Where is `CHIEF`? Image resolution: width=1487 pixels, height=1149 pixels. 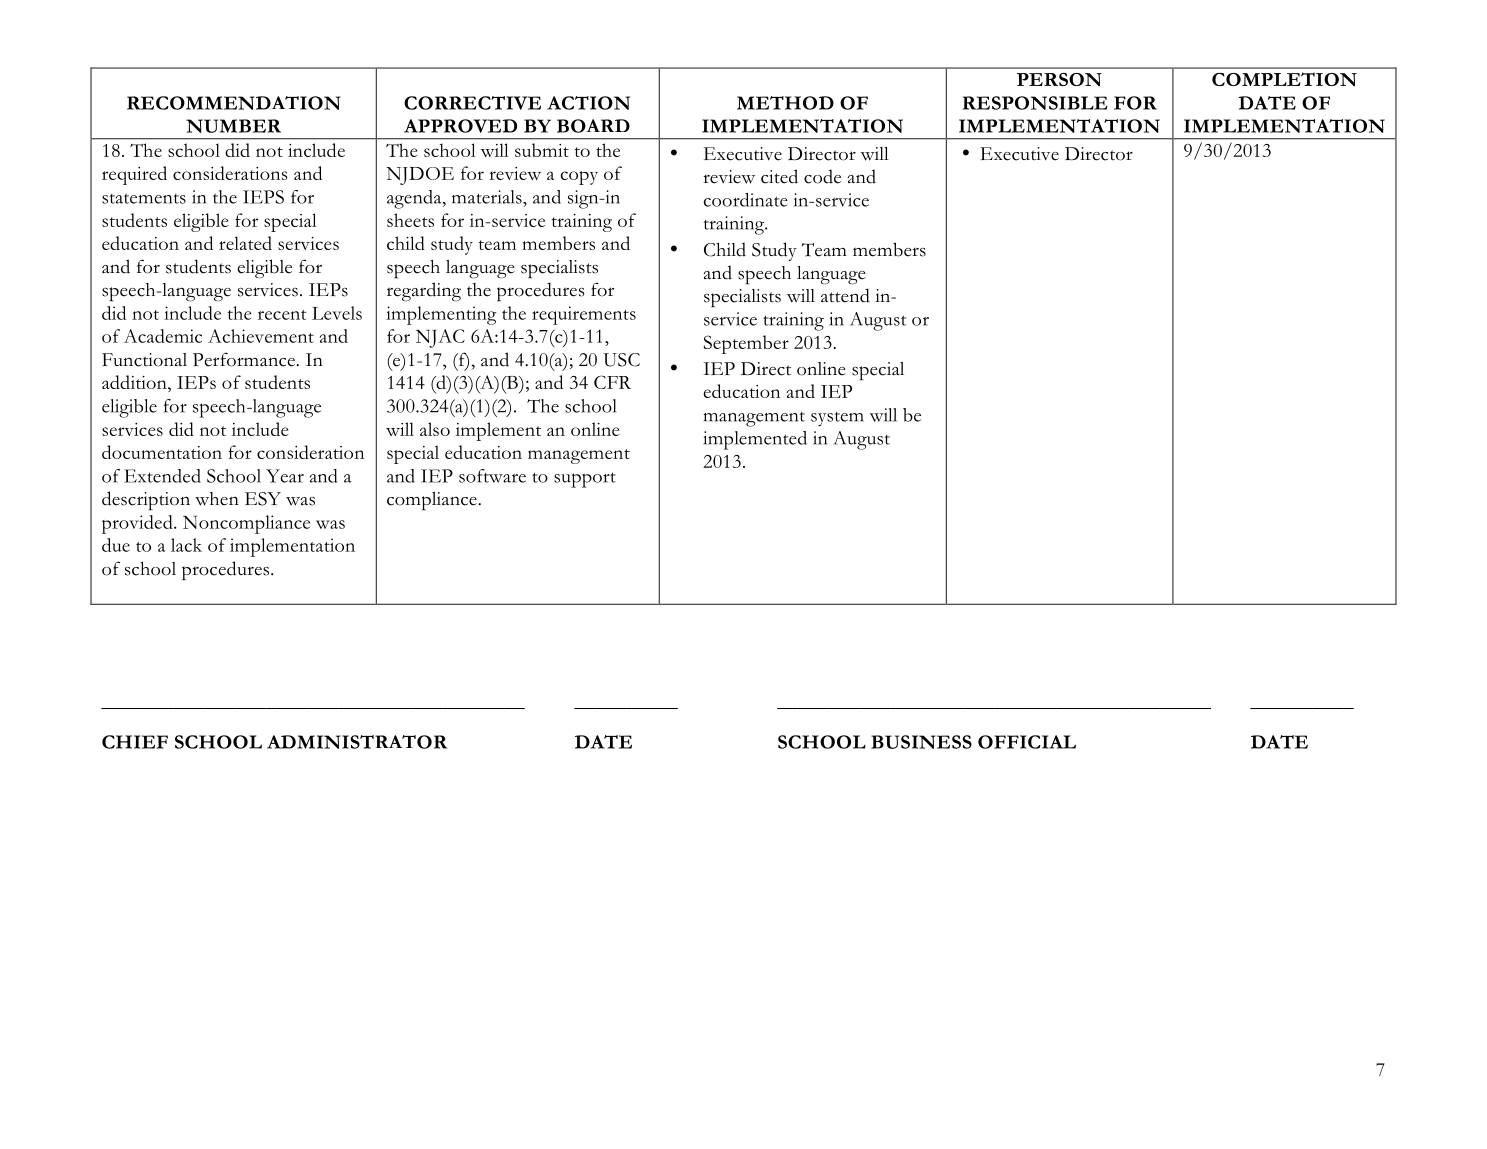
CHIEF is located at coordinates (135, 742).
